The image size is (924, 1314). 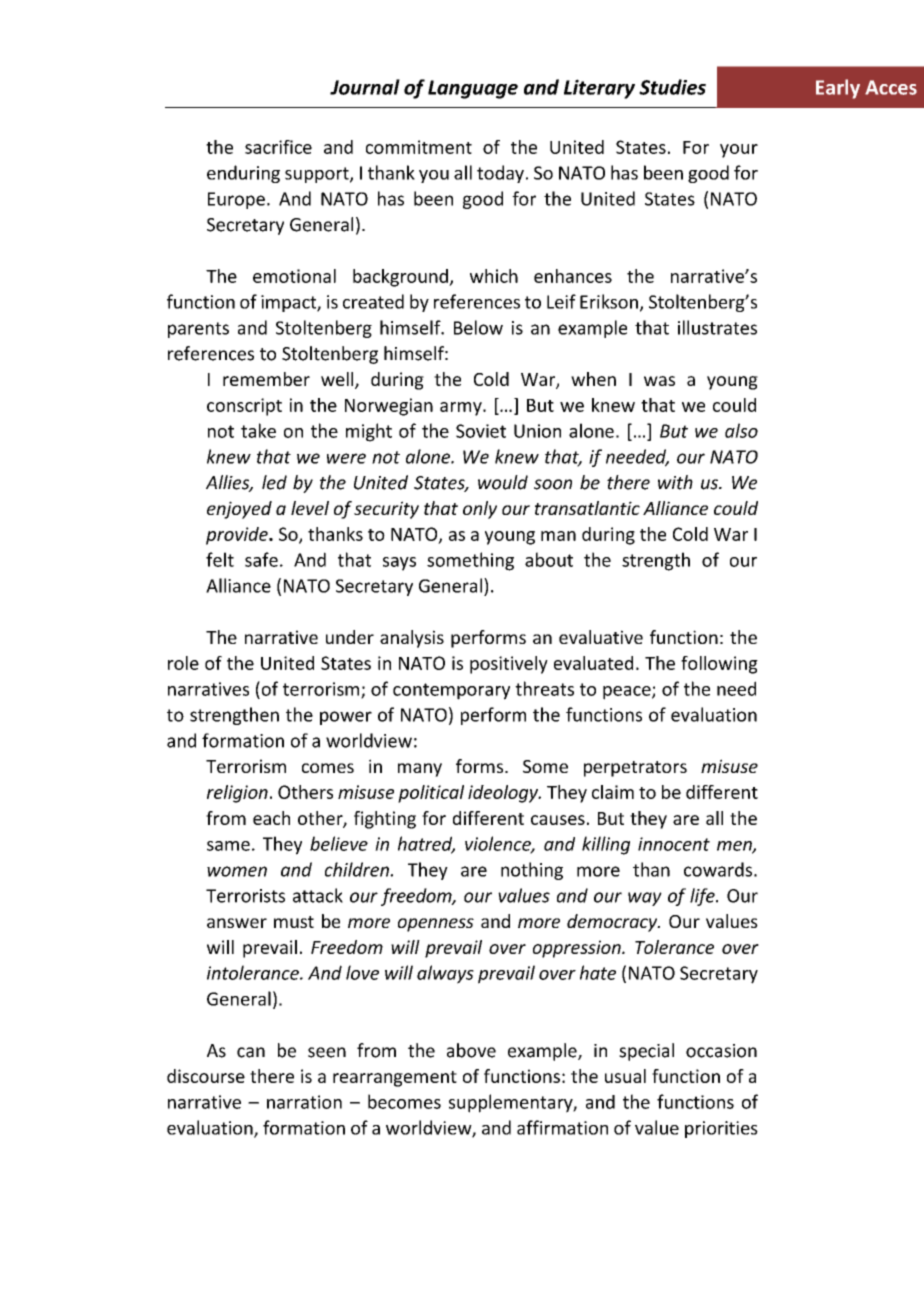 I want to click on religion, so click(x=237, y=794).
